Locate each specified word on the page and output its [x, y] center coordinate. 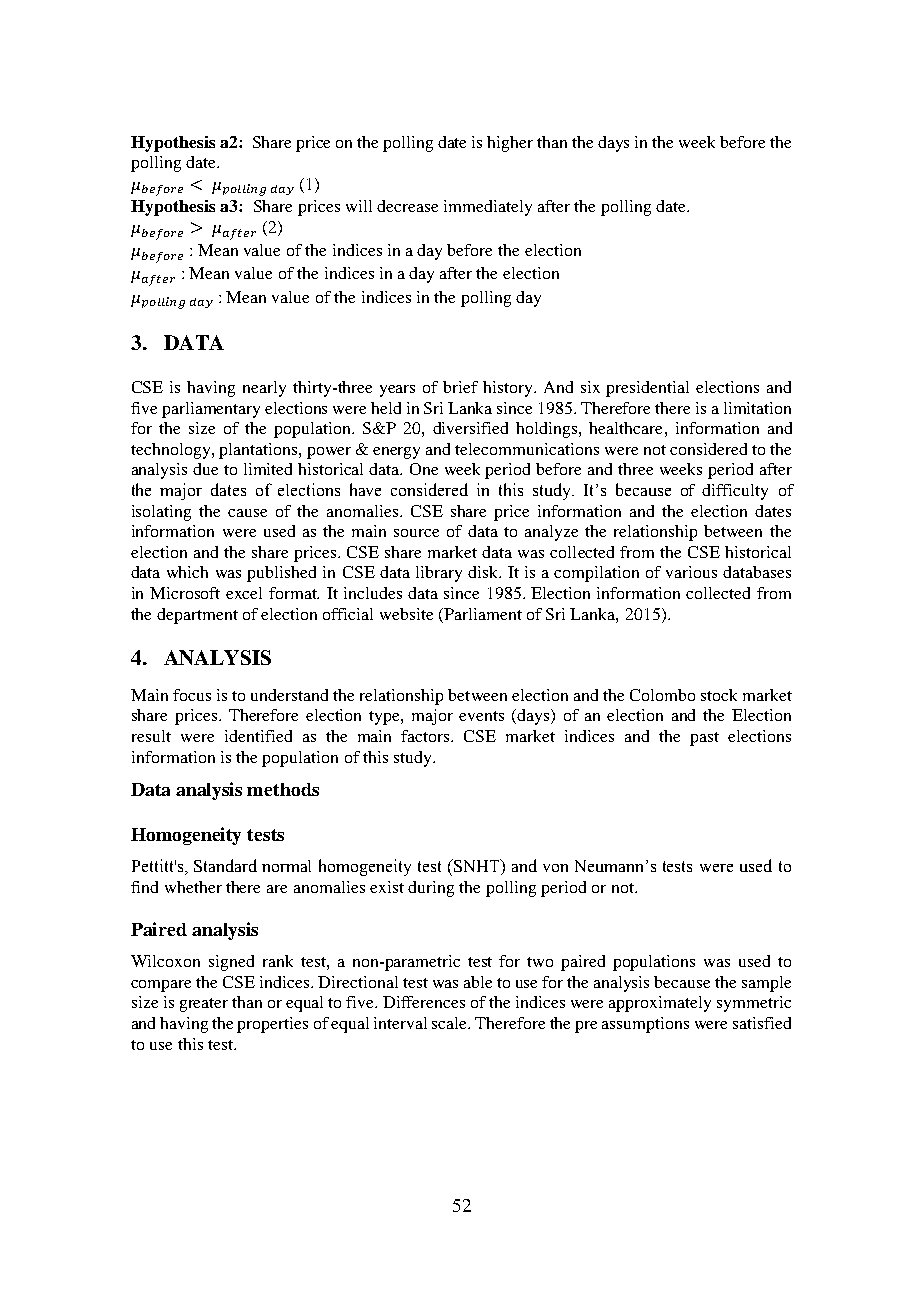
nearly [264, 389]
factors [426, 736]
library [439, 574]
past [704, 739]
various [691, 572]
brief [460, 387]
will [359, 206]
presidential [647, 389]
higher [510, 144]
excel [244, 593]
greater [204, 1005]
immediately [488, 208]
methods [283, 789]
